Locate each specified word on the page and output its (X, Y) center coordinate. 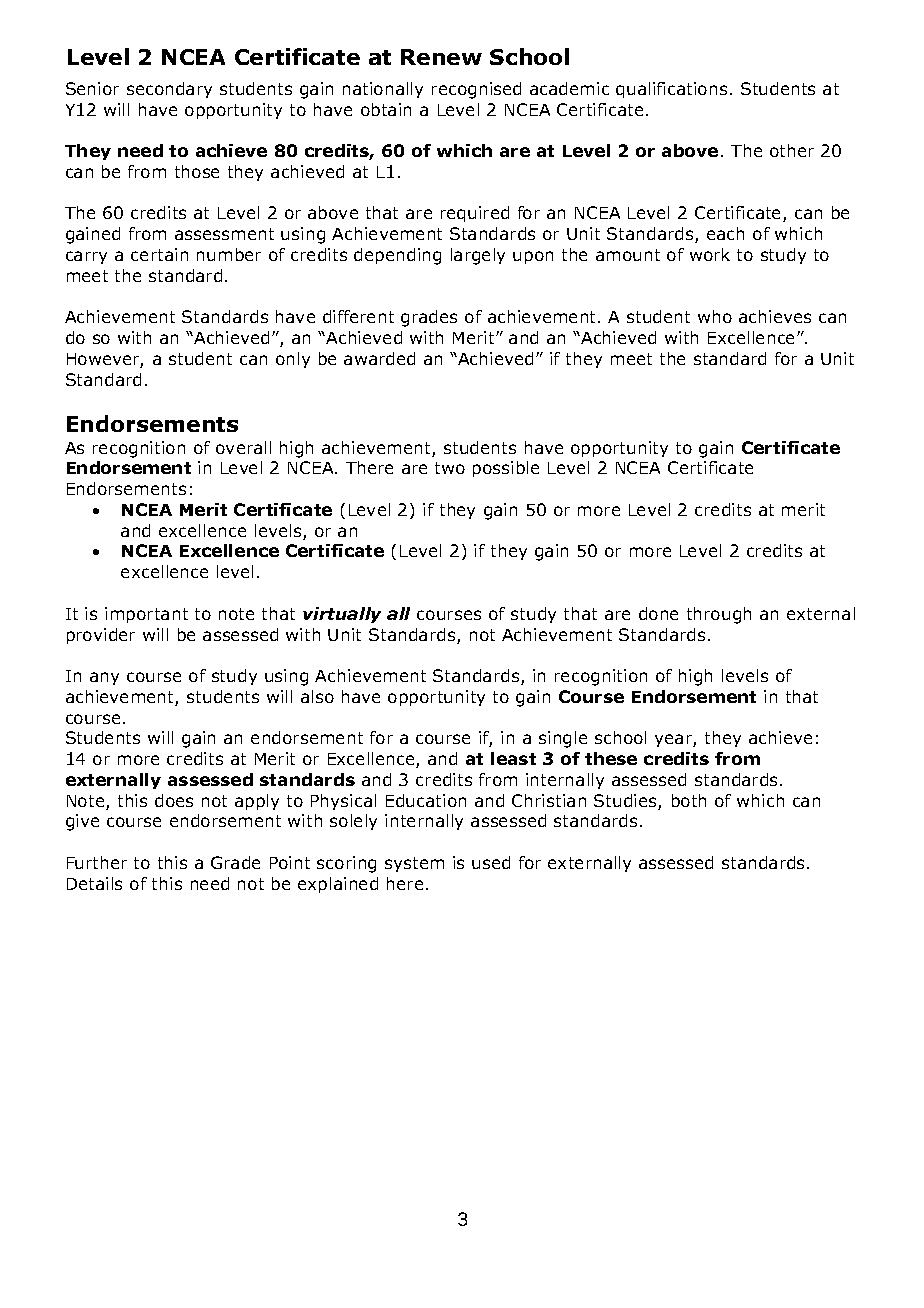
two (450, 468)
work (710, 254)
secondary (169, 90)
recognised (476, 90)
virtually (342, 615)
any (104, 678)
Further (97, 862)
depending (397, 256)
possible (506, 469)
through (719, 615)
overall (243, 447)
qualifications (671, 90)
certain (159, 254)
